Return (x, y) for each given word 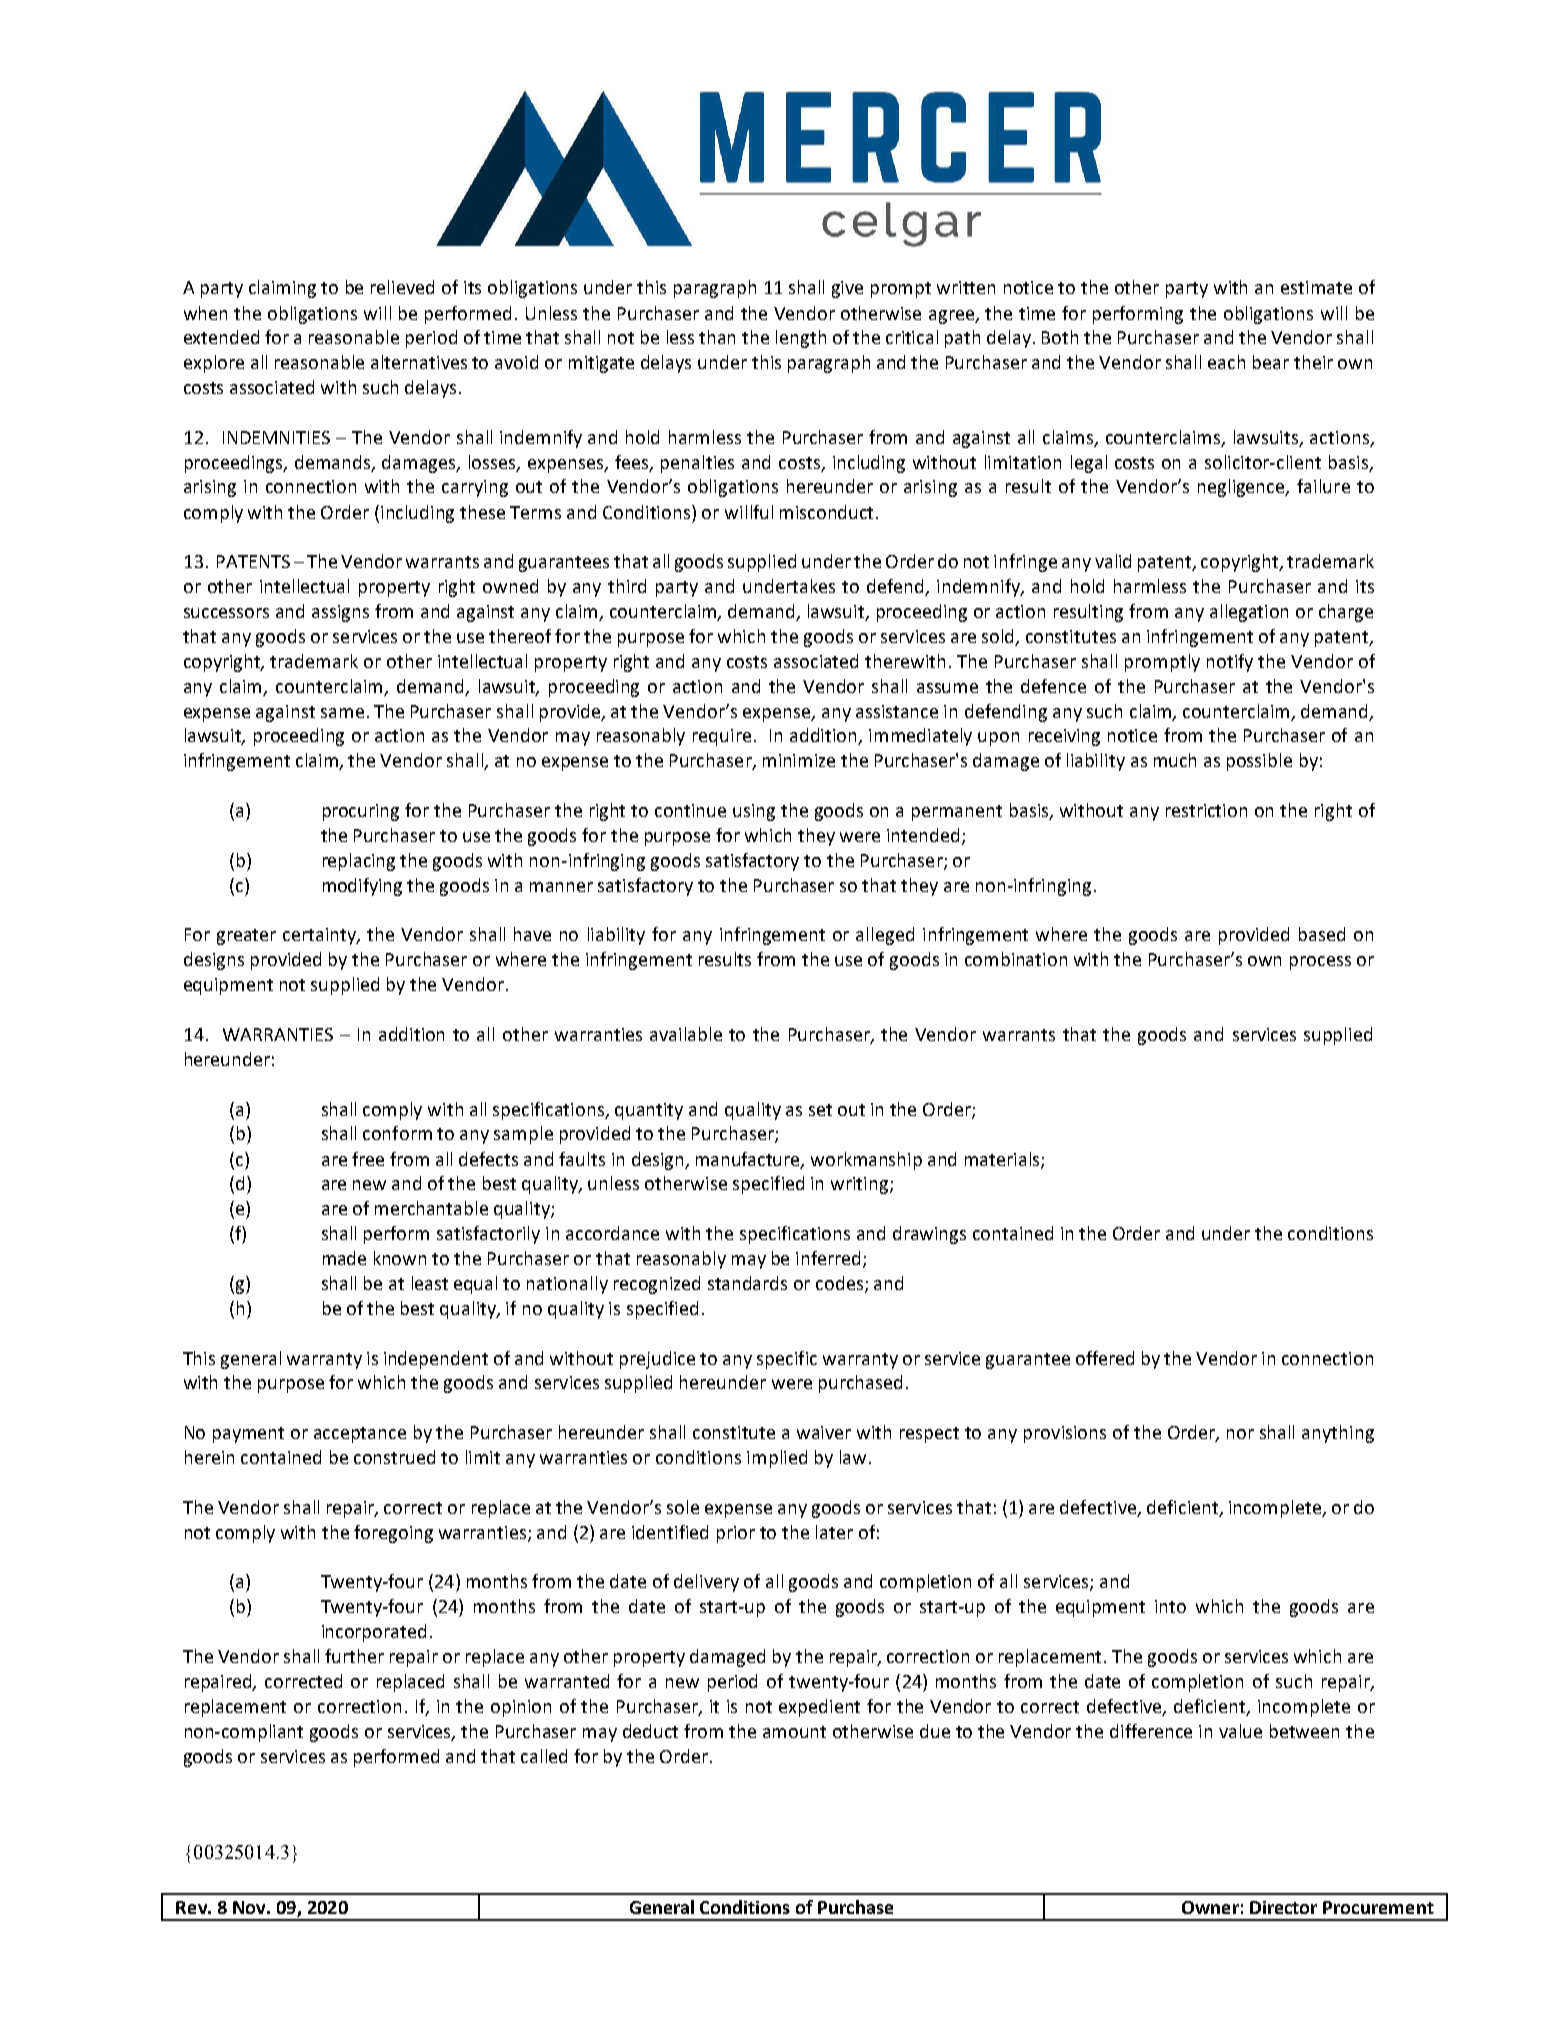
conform (397, 1133)
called (544, 1756)
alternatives (419, 362)
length (801, 339)
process (1320, 963)
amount (794, 1732)
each (1226, 362)
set (820, 1110)
